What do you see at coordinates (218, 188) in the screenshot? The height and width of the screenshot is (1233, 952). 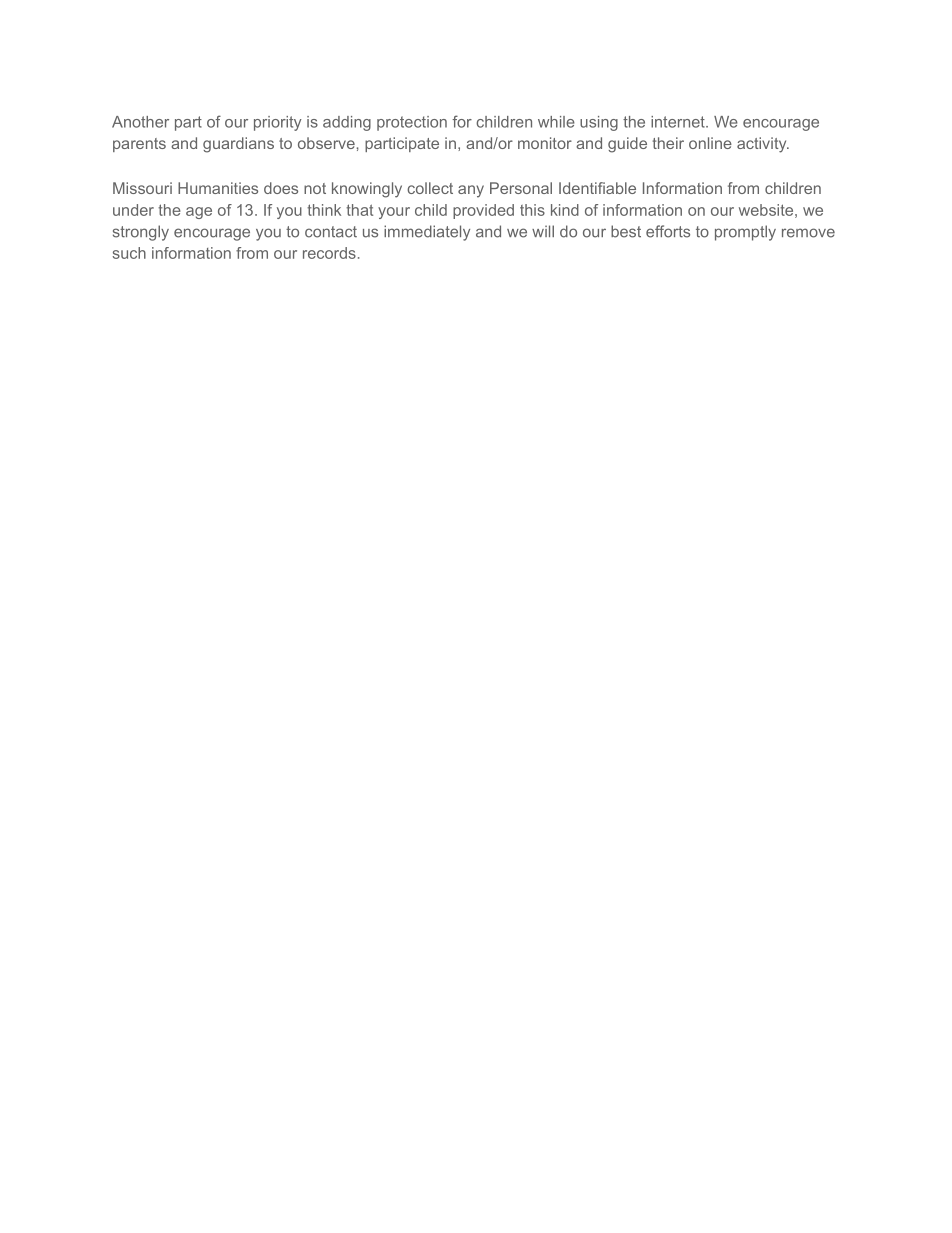 I see `Humanities` at bounding box center [218, 188].
